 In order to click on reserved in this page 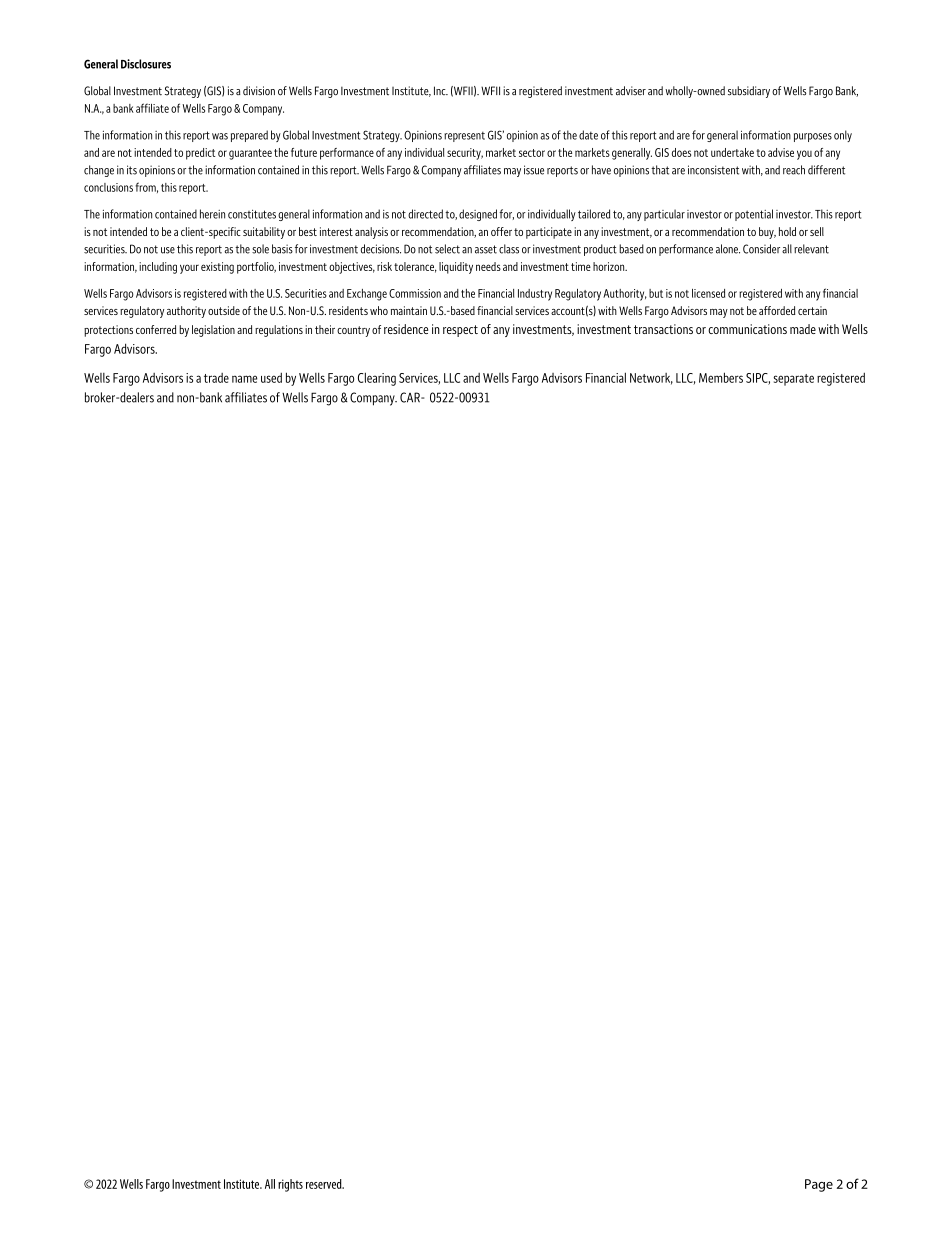, I will do `click(325, 1184)`.
